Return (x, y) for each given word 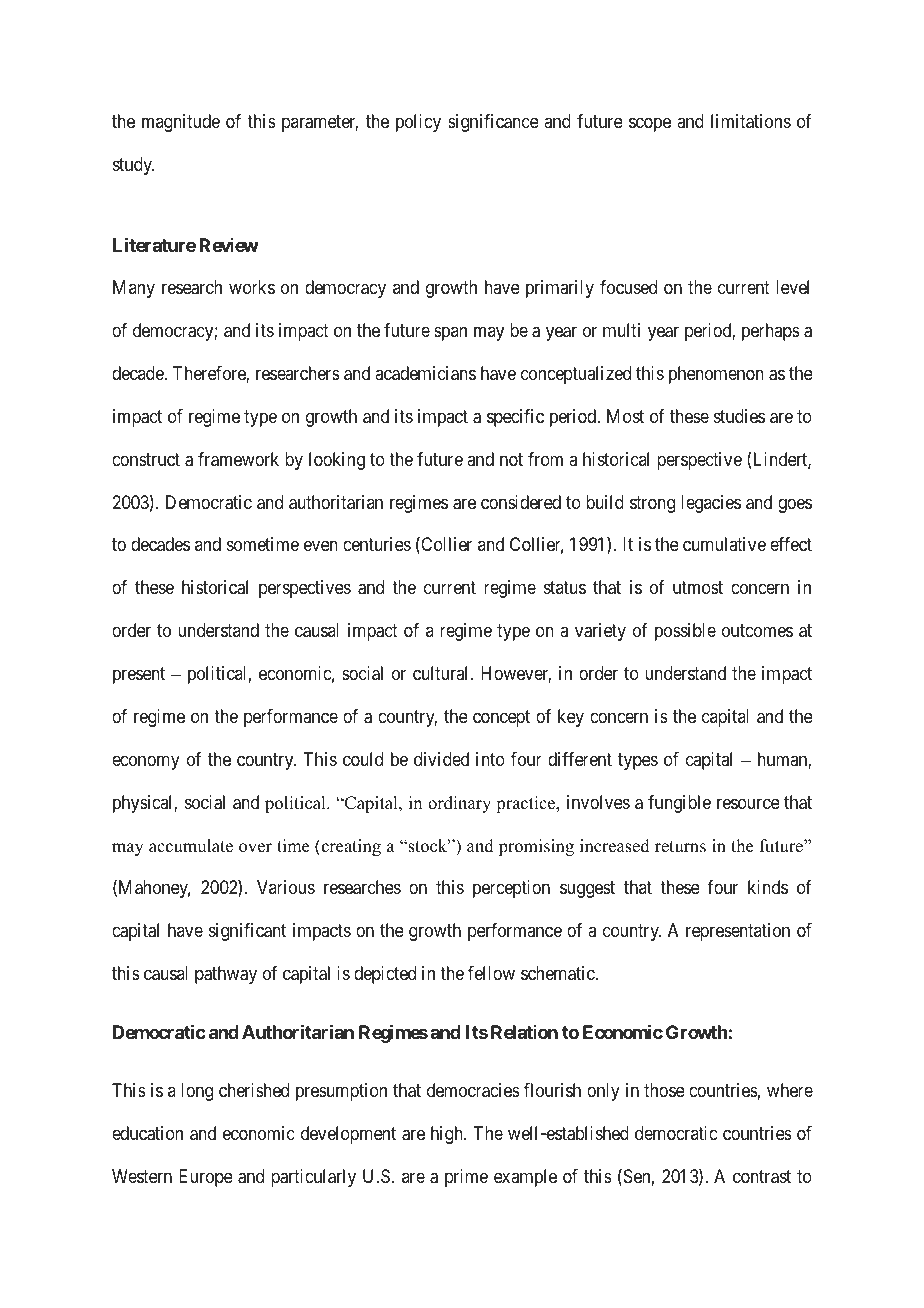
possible (685, 632)
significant (247, 932)
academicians (425, 373)
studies (739, 416)
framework (238, 459)
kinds (768, 887)
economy (146, 762)
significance (493, 123)
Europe (206, 1178)
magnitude (181, 123)
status (565, 588)
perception (511, 889)
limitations (751, 121)
